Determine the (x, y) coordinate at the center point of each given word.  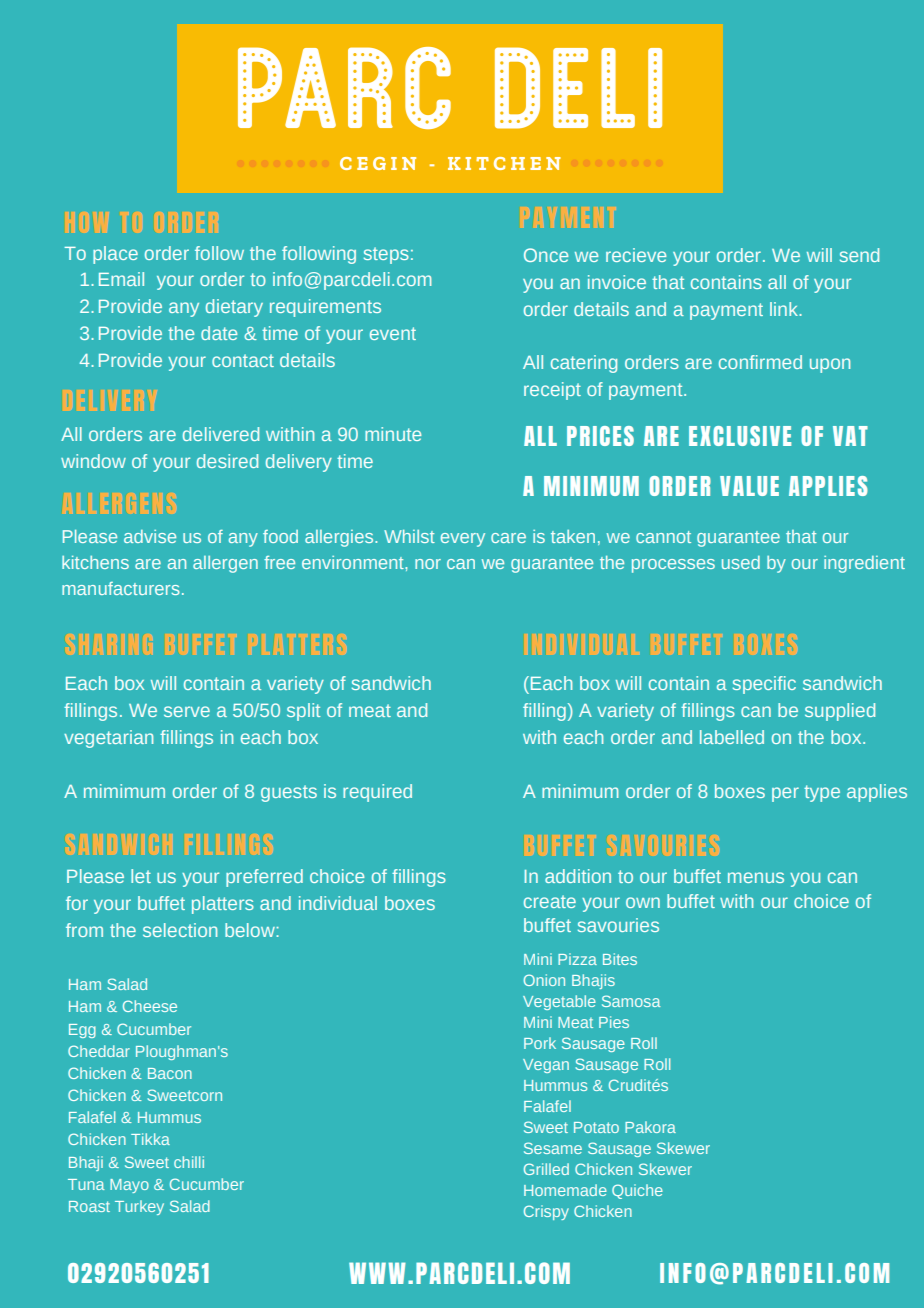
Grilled (546, 1169)
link (785, 309)
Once (546, 255)
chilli (189, 1162)
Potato (596, 1127)
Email (121, 279)
